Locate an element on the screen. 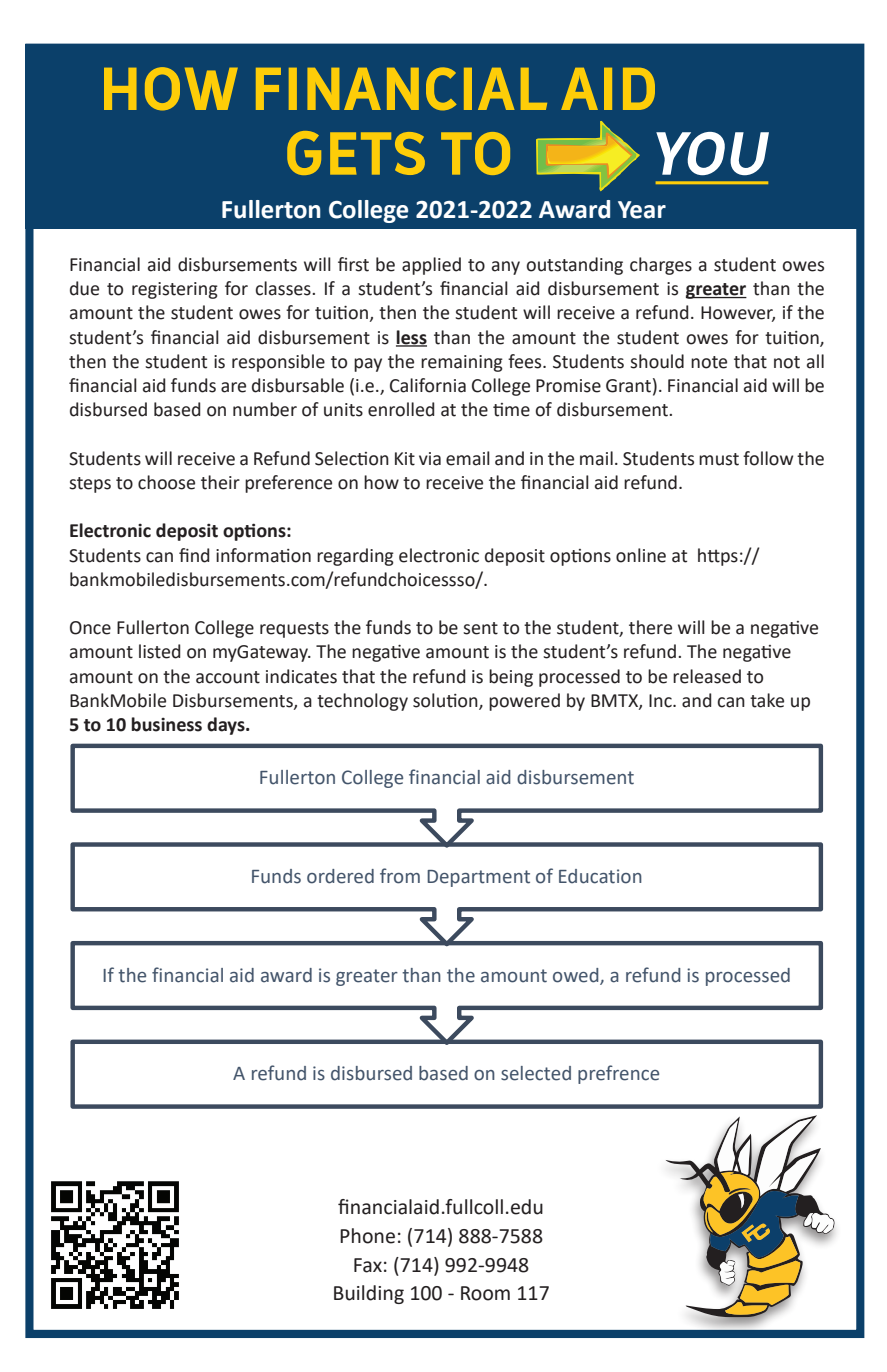 The height and width of the screenshot is (1372, 887). powered is located at coordinates (524, 702).
